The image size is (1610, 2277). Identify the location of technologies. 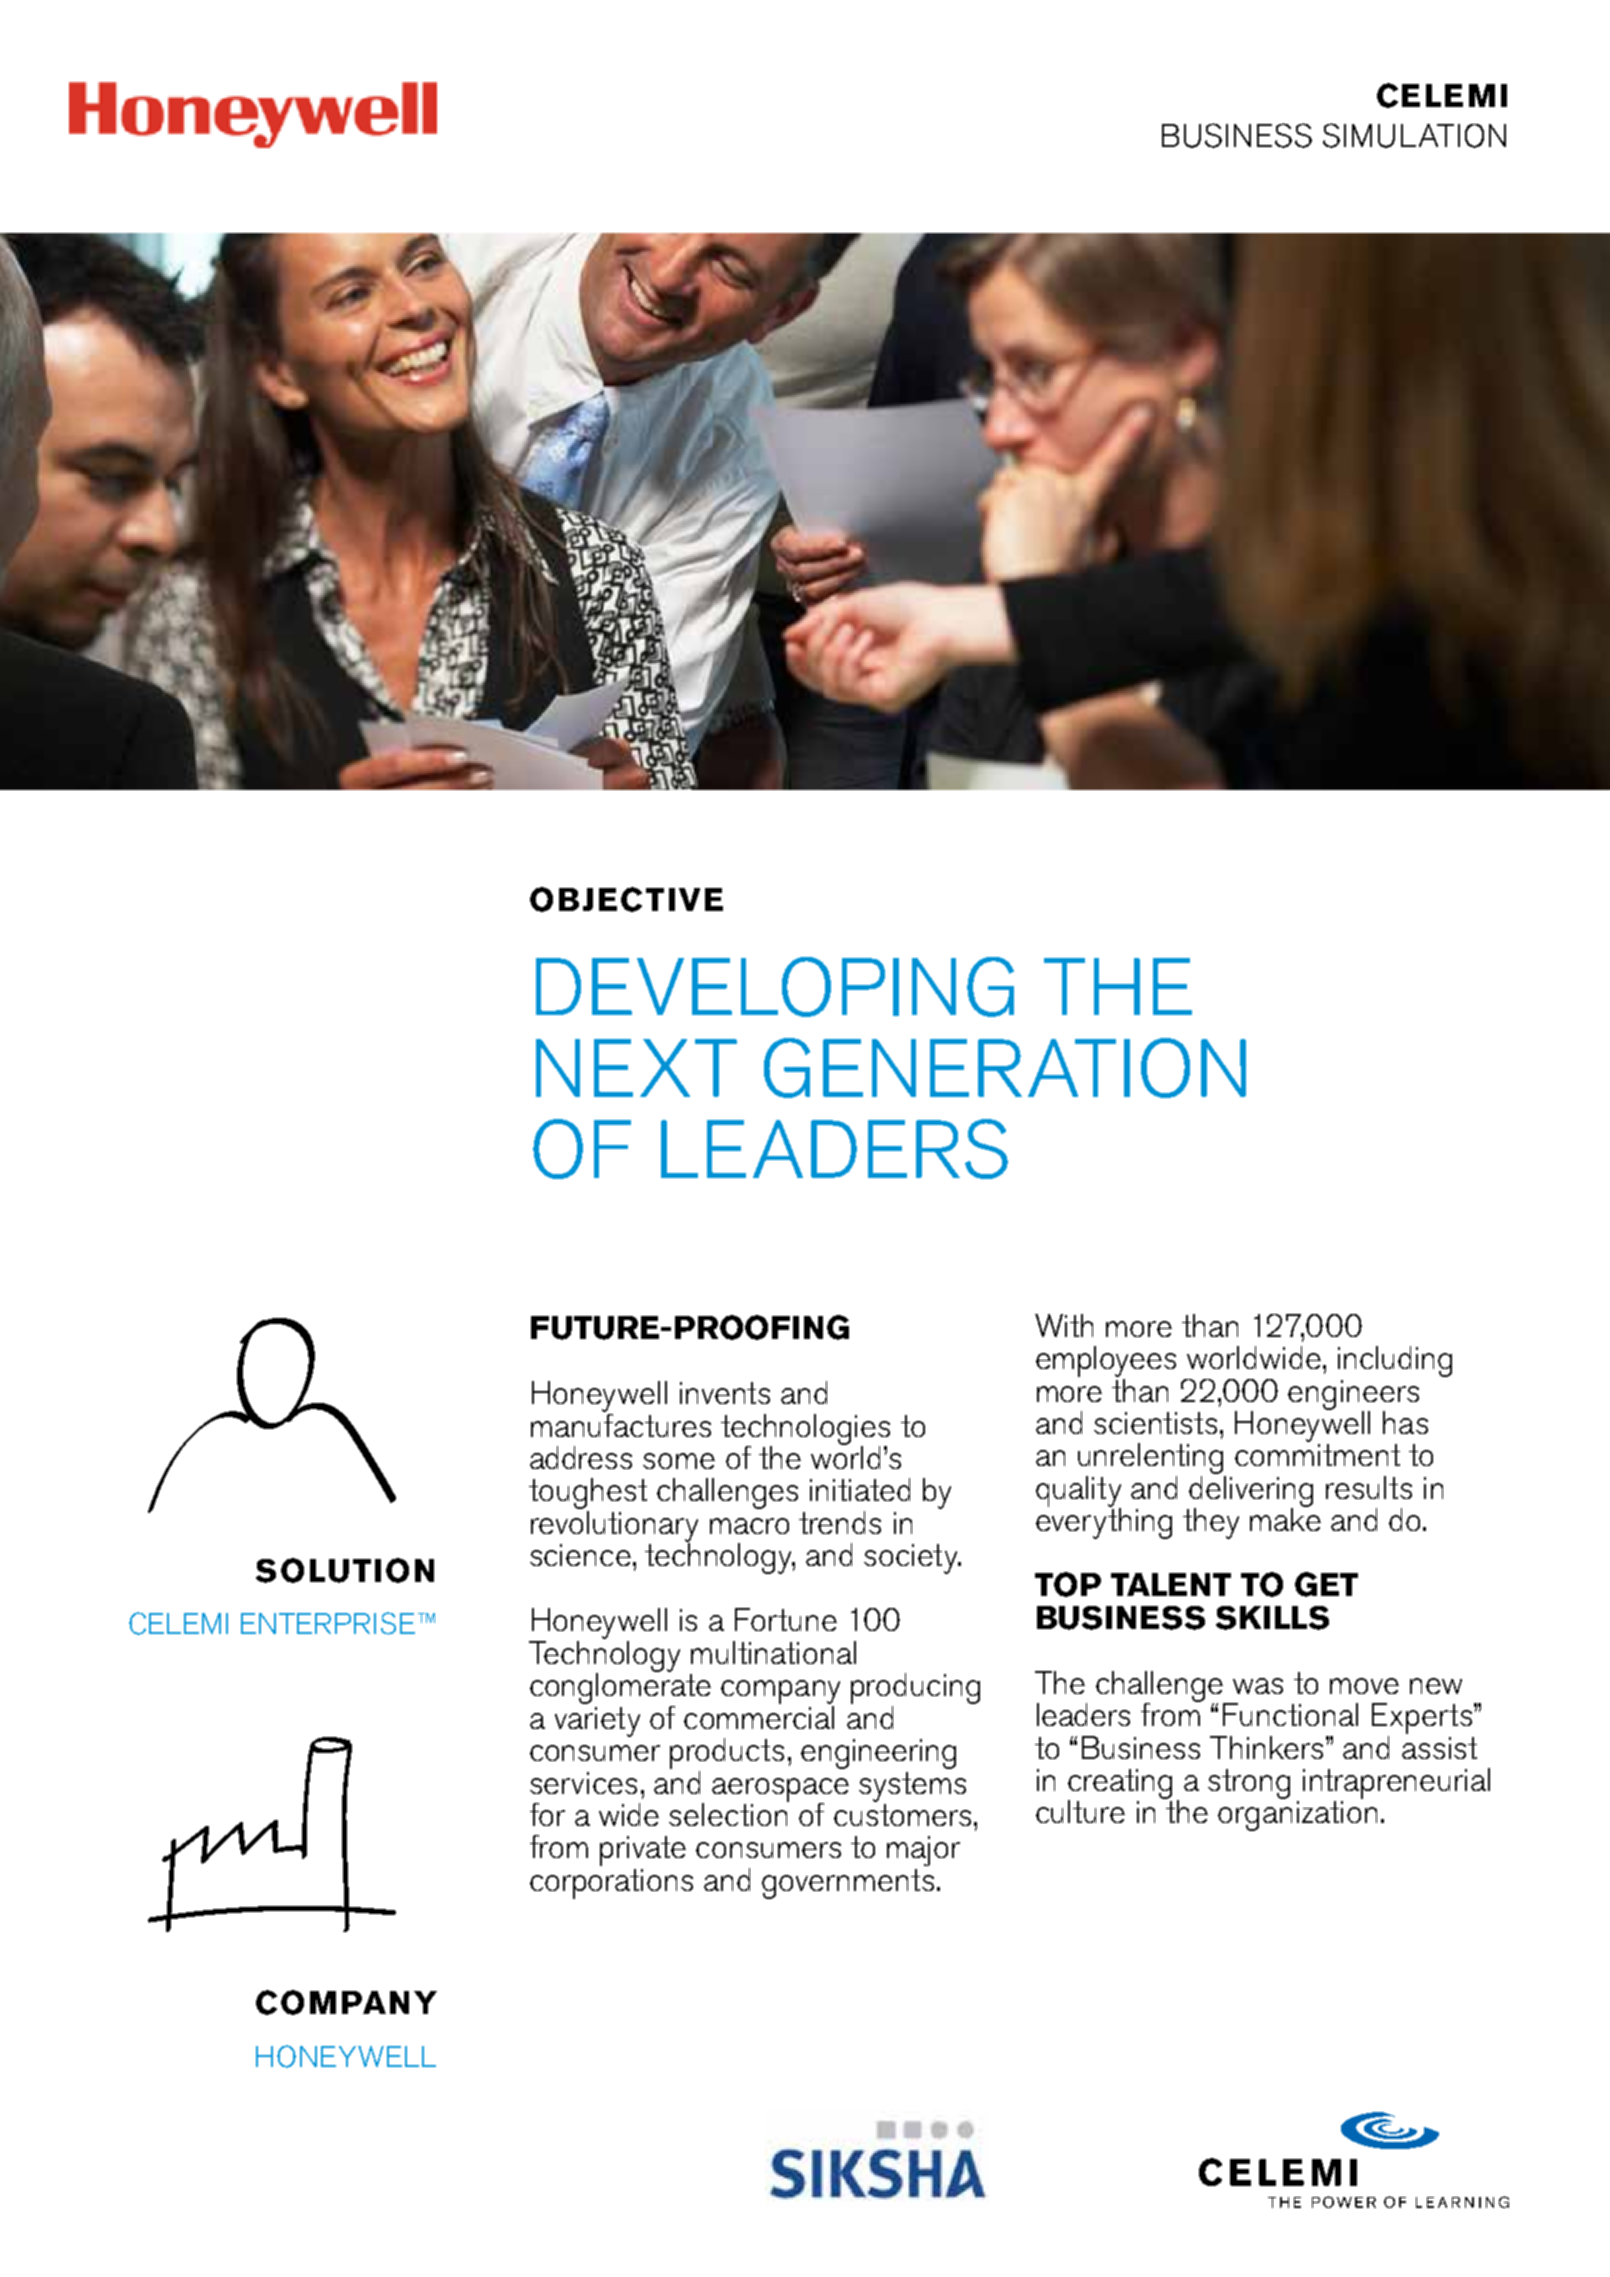
(805, 1430).
